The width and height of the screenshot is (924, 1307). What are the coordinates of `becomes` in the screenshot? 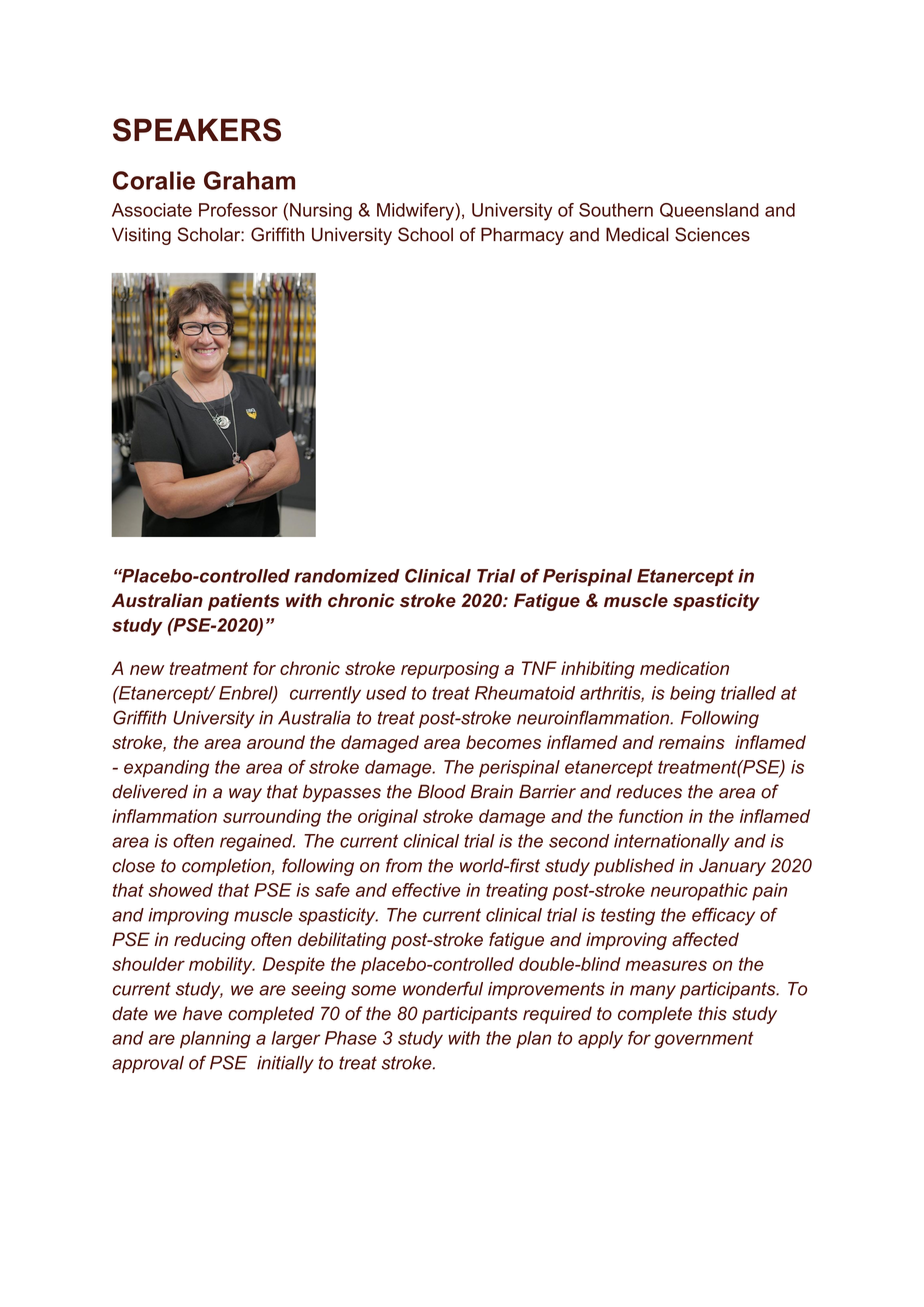 It's located at (503, 742).
